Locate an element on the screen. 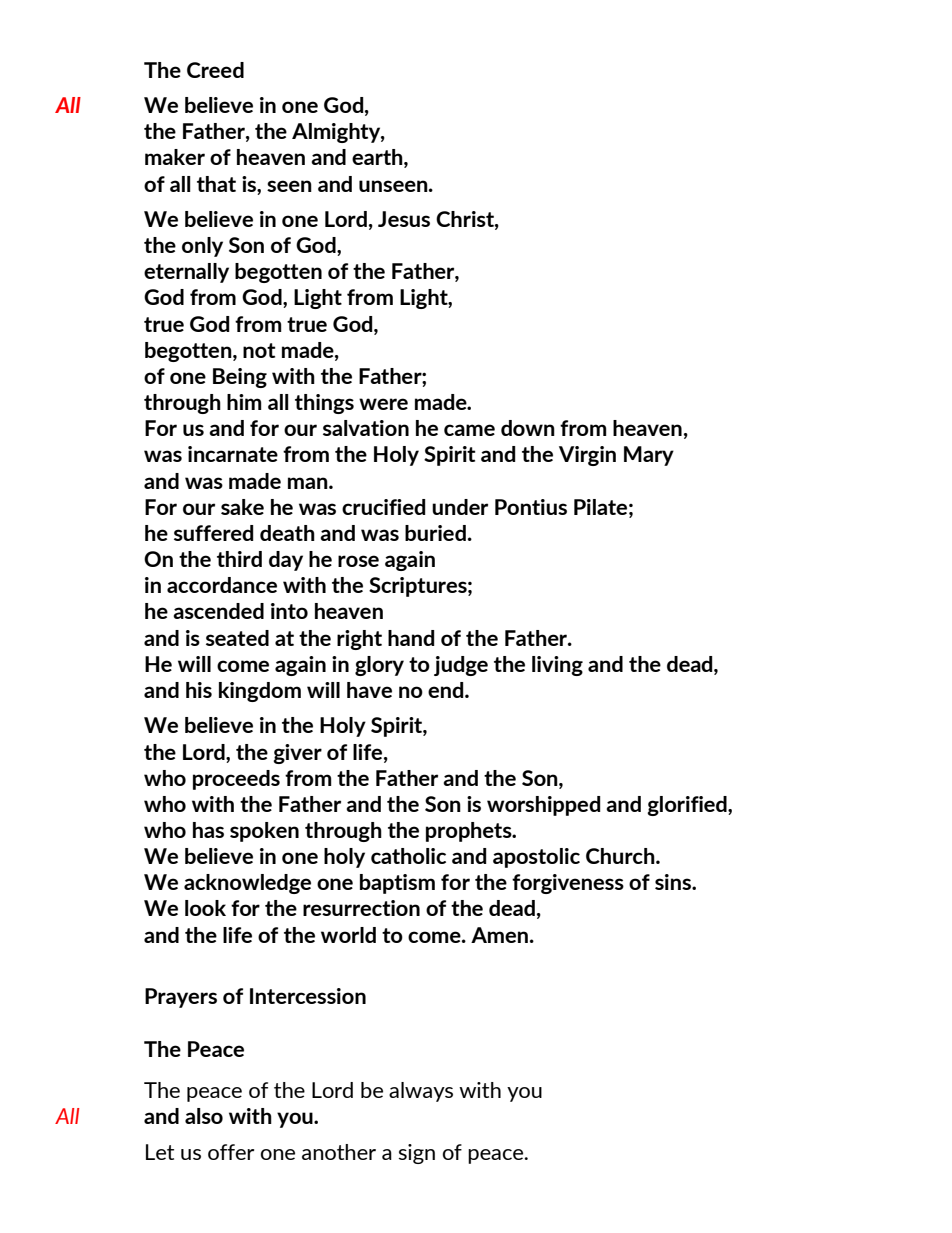  acknowledge is located at coordinates (247, 884).
